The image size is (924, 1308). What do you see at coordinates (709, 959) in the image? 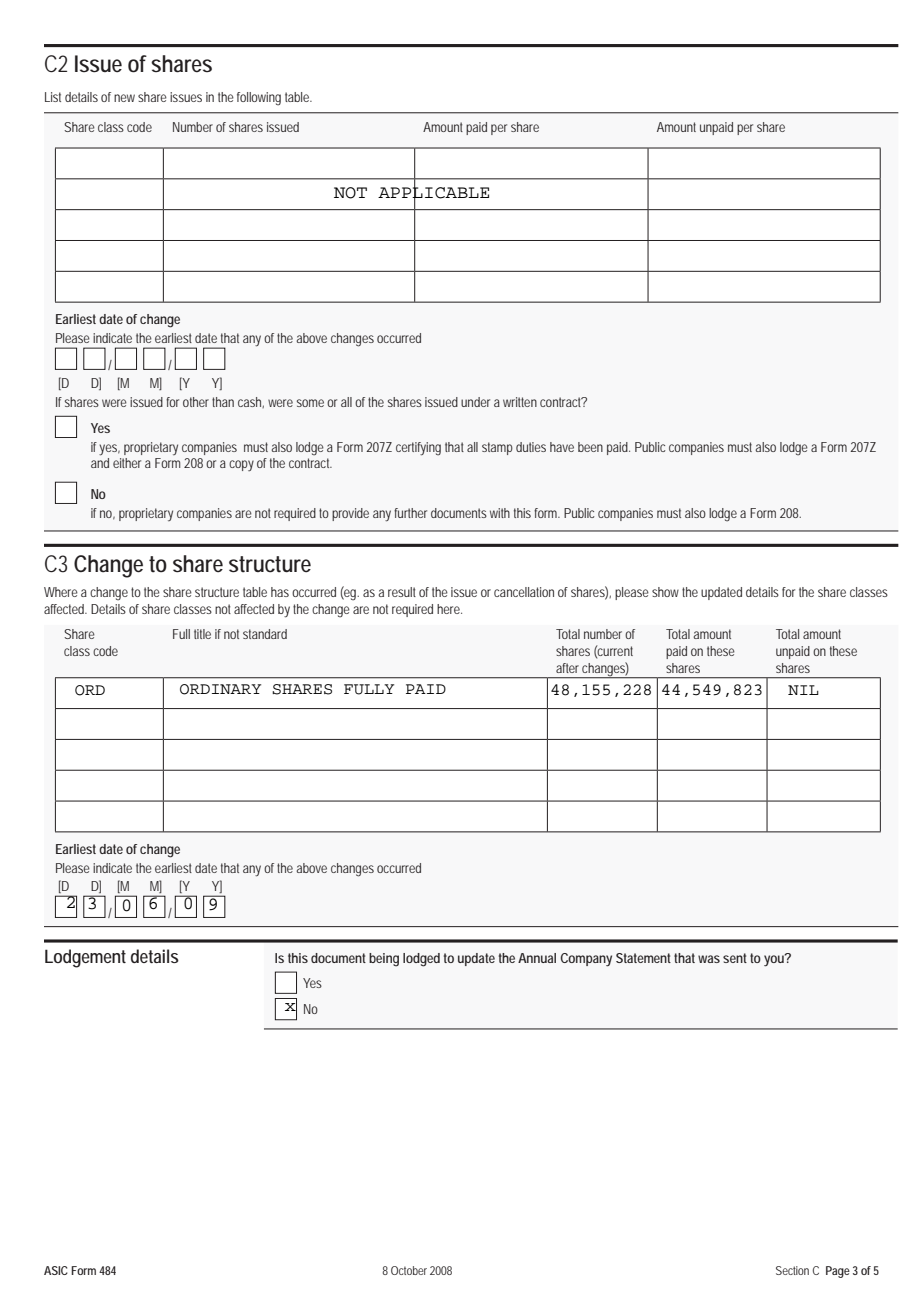
I see `was` at bounding box center [709, 959].
